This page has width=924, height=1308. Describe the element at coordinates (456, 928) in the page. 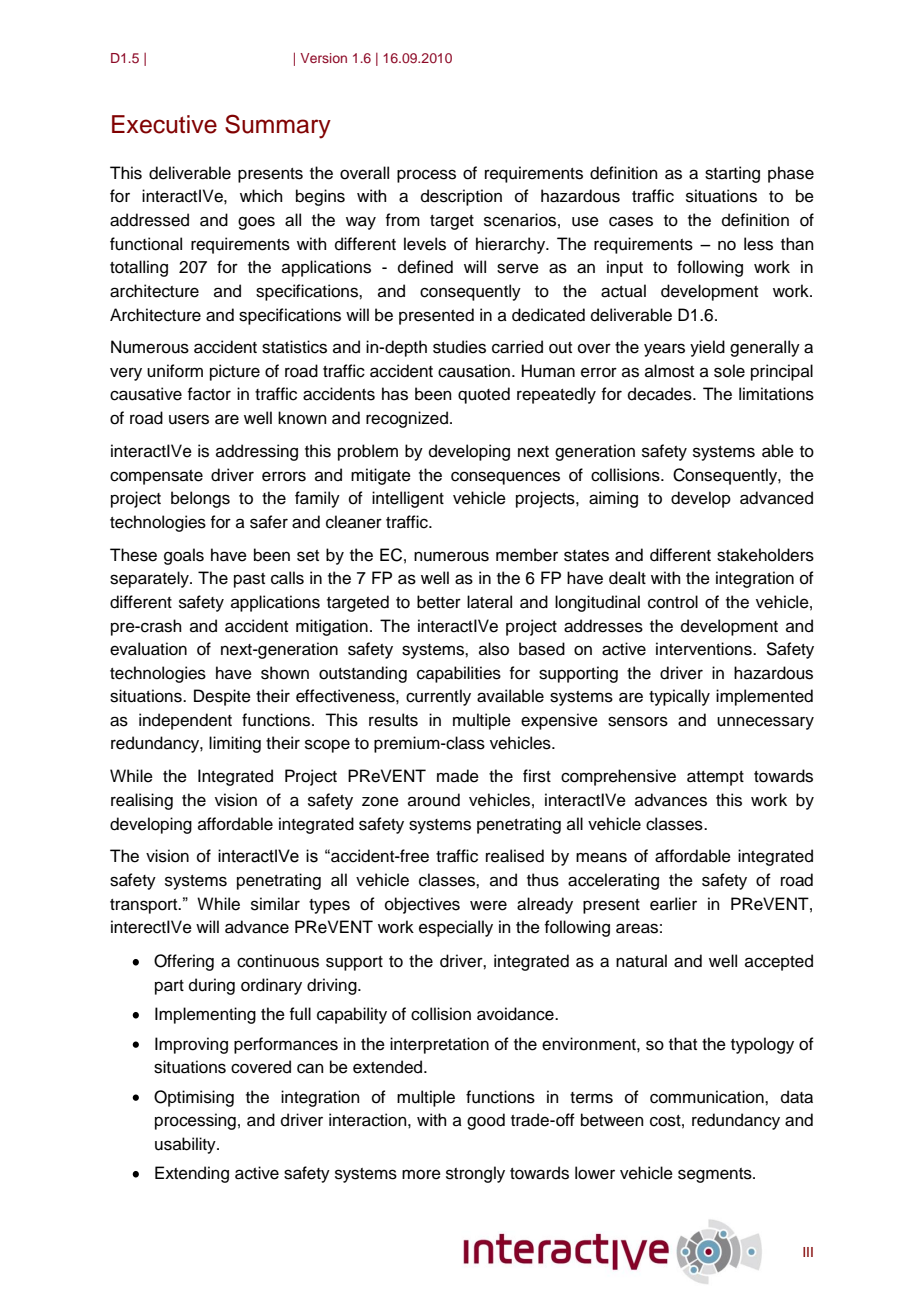

I see `especially` at that location.
